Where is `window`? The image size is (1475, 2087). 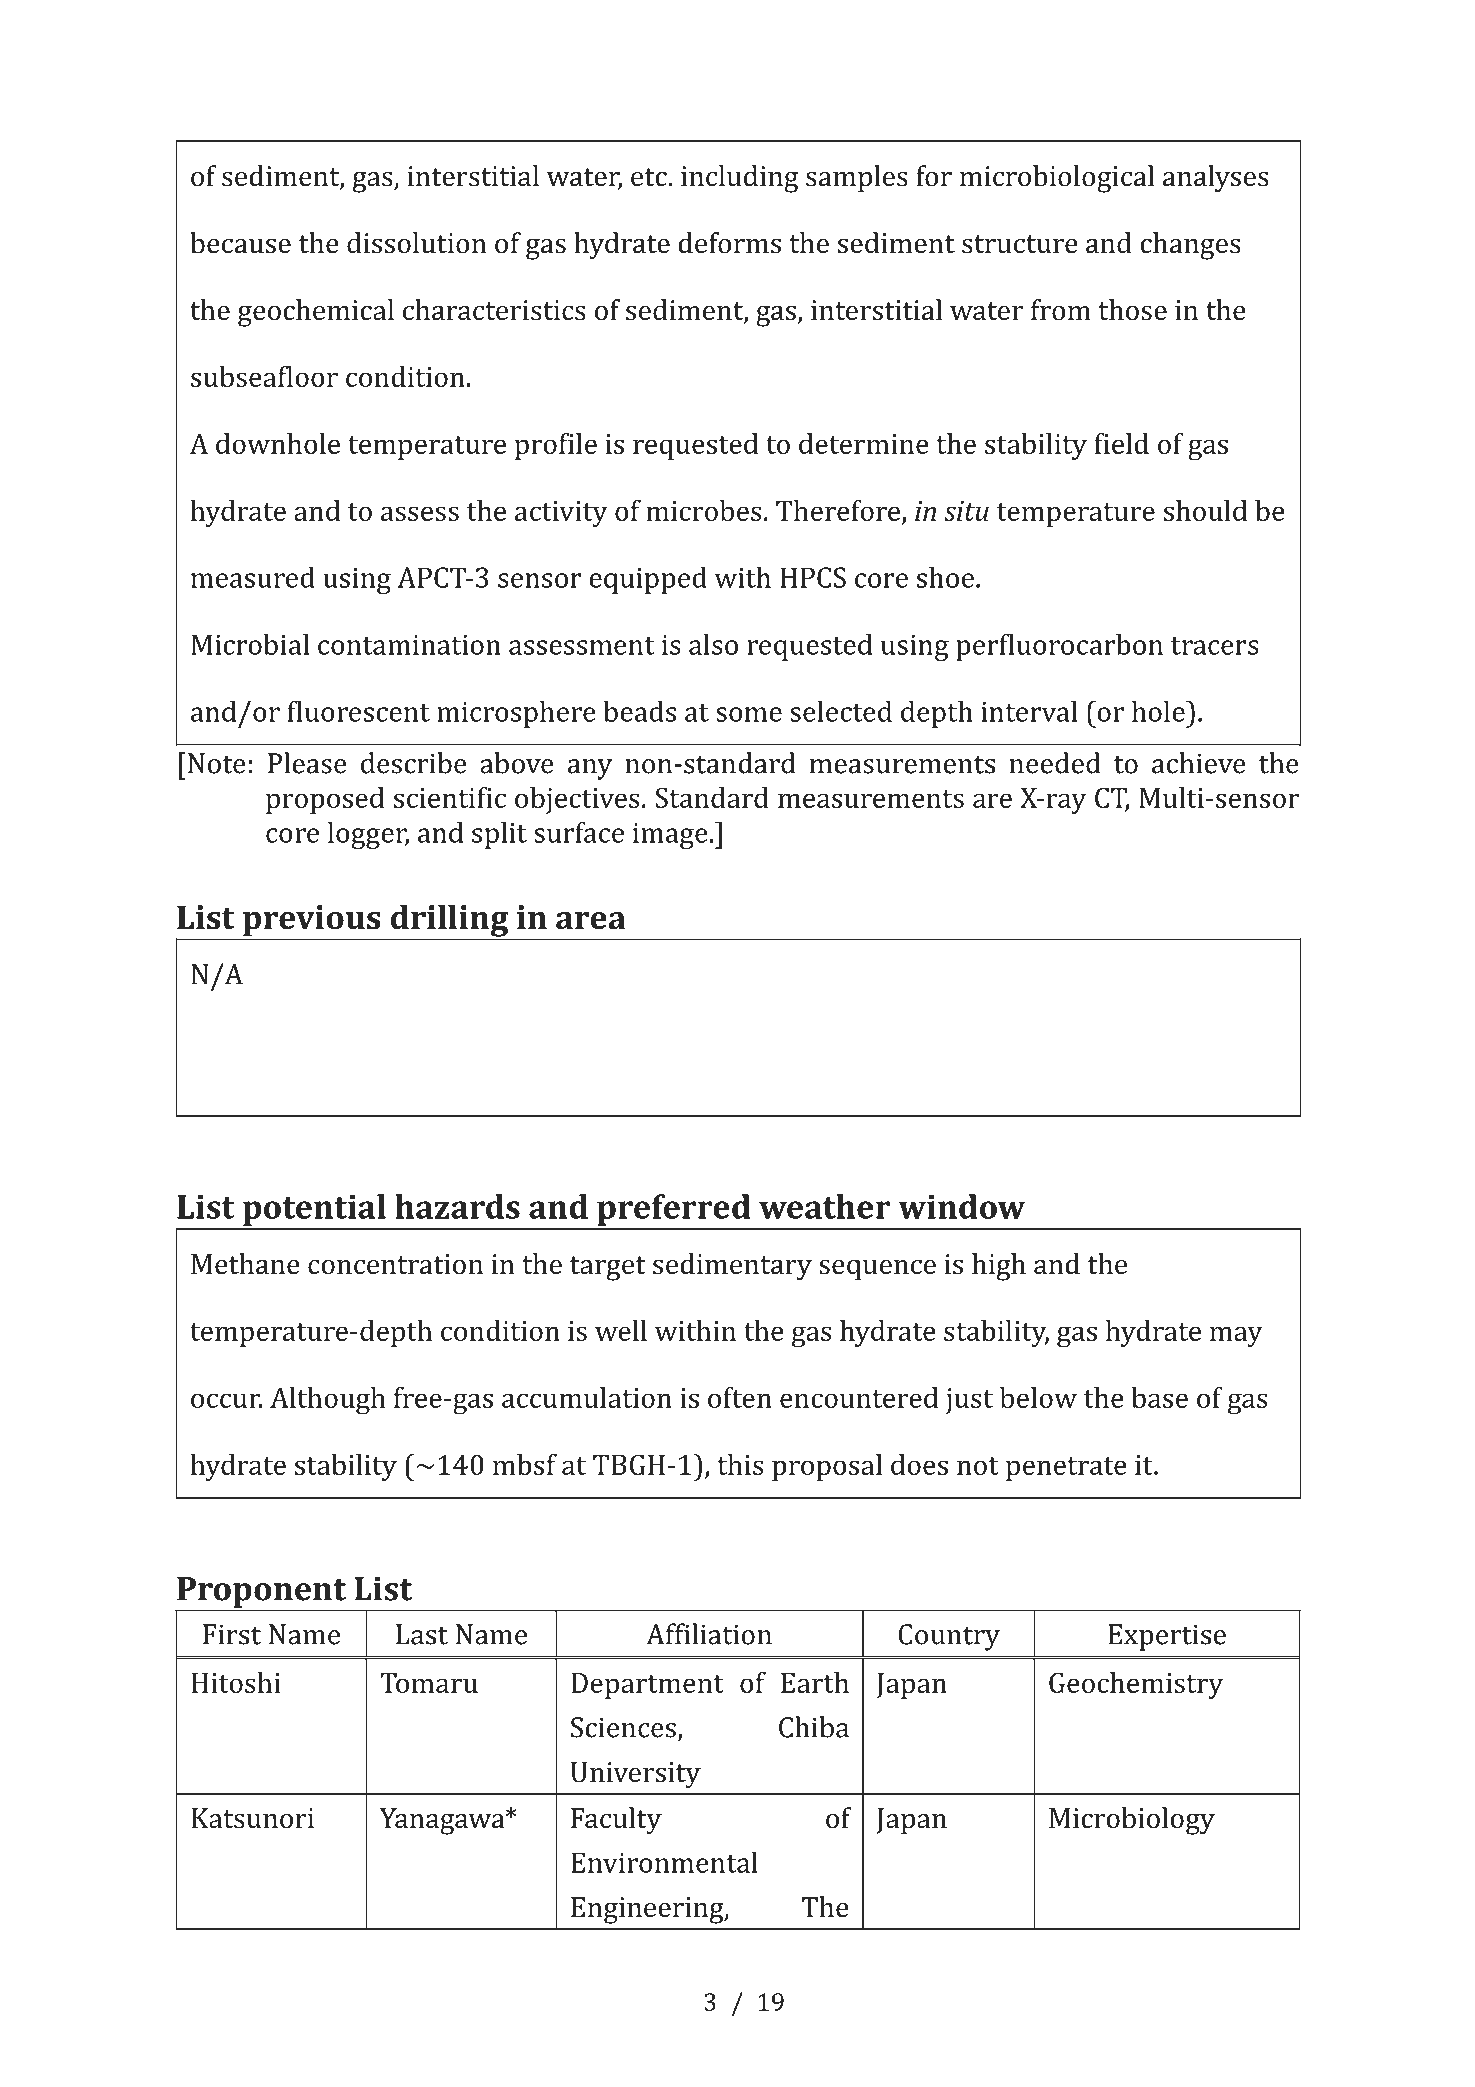
window is located at coordinates (961, 1206).
